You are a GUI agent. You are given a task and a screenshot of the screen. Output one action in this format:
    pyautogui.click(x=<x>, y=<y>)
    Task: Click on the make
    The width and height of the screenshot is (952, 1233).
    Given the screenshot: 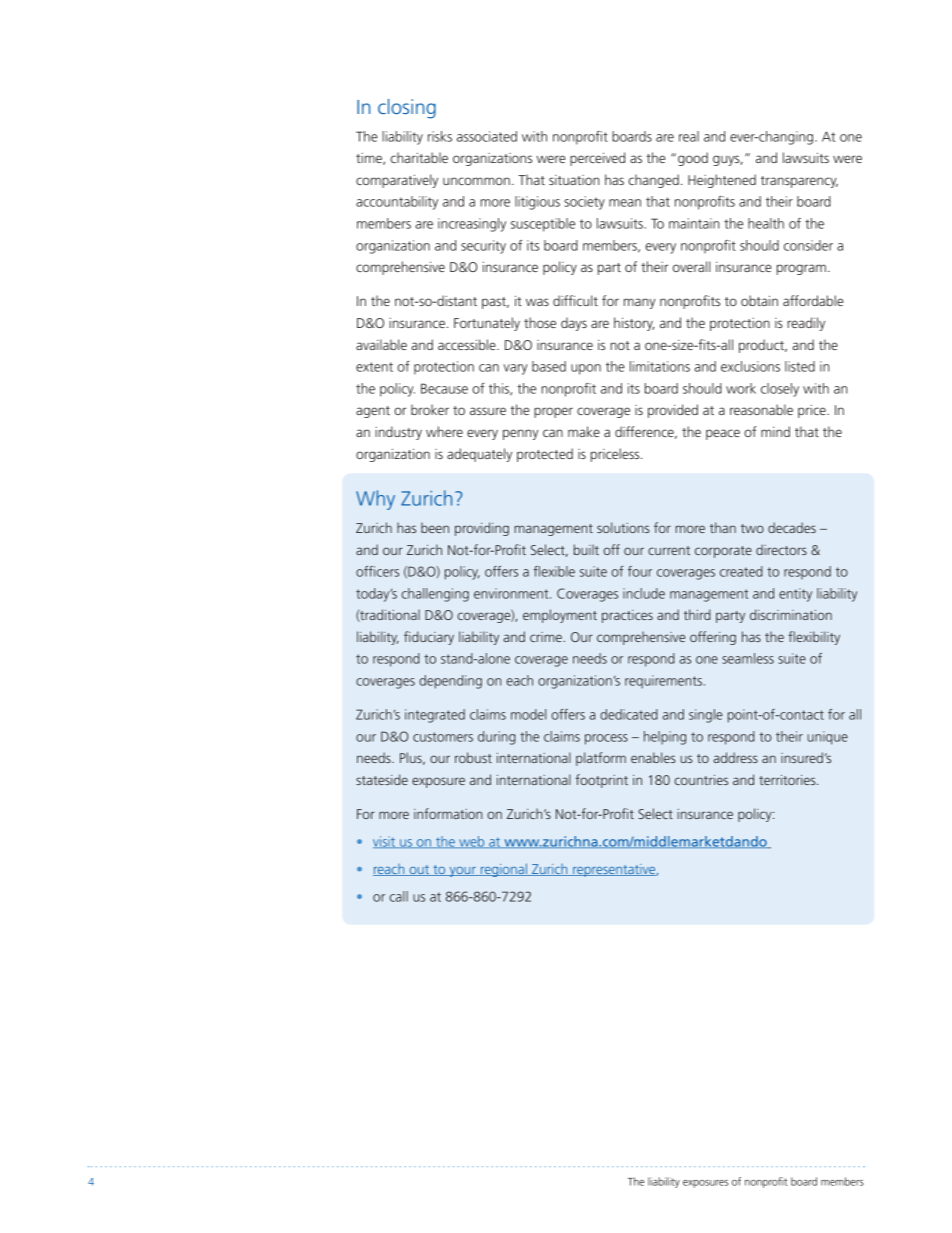 What is the action you would take?
    pyautogui.click(x=584, y=431)
